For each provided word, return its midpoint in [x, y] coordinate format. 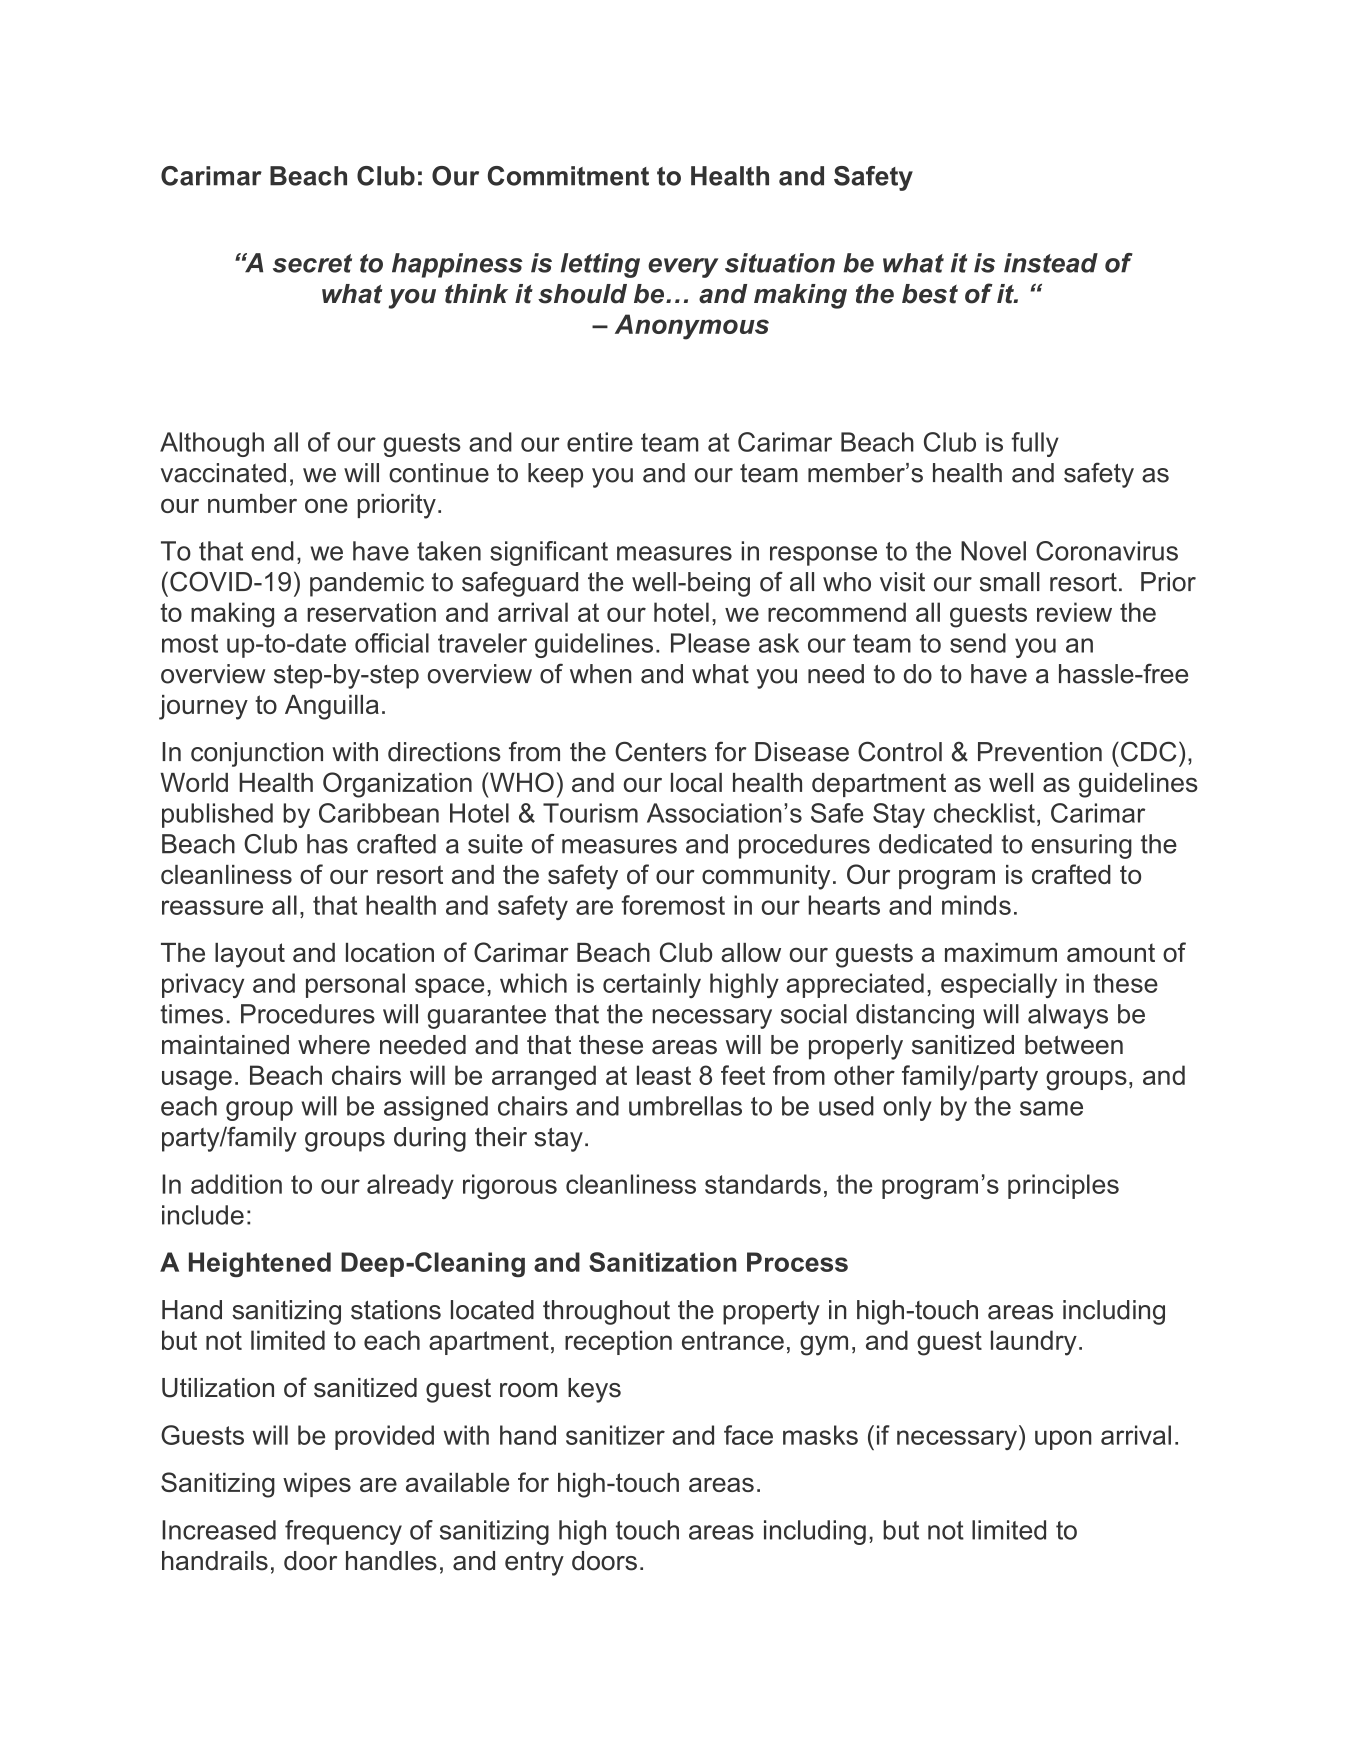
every [683, 268]
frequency [343, 1532]
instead [1051, 263]
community [766, 877]
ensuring [1081, 846]
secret [312, 263]
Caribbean [379, 813]
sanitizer [615, 1435]
